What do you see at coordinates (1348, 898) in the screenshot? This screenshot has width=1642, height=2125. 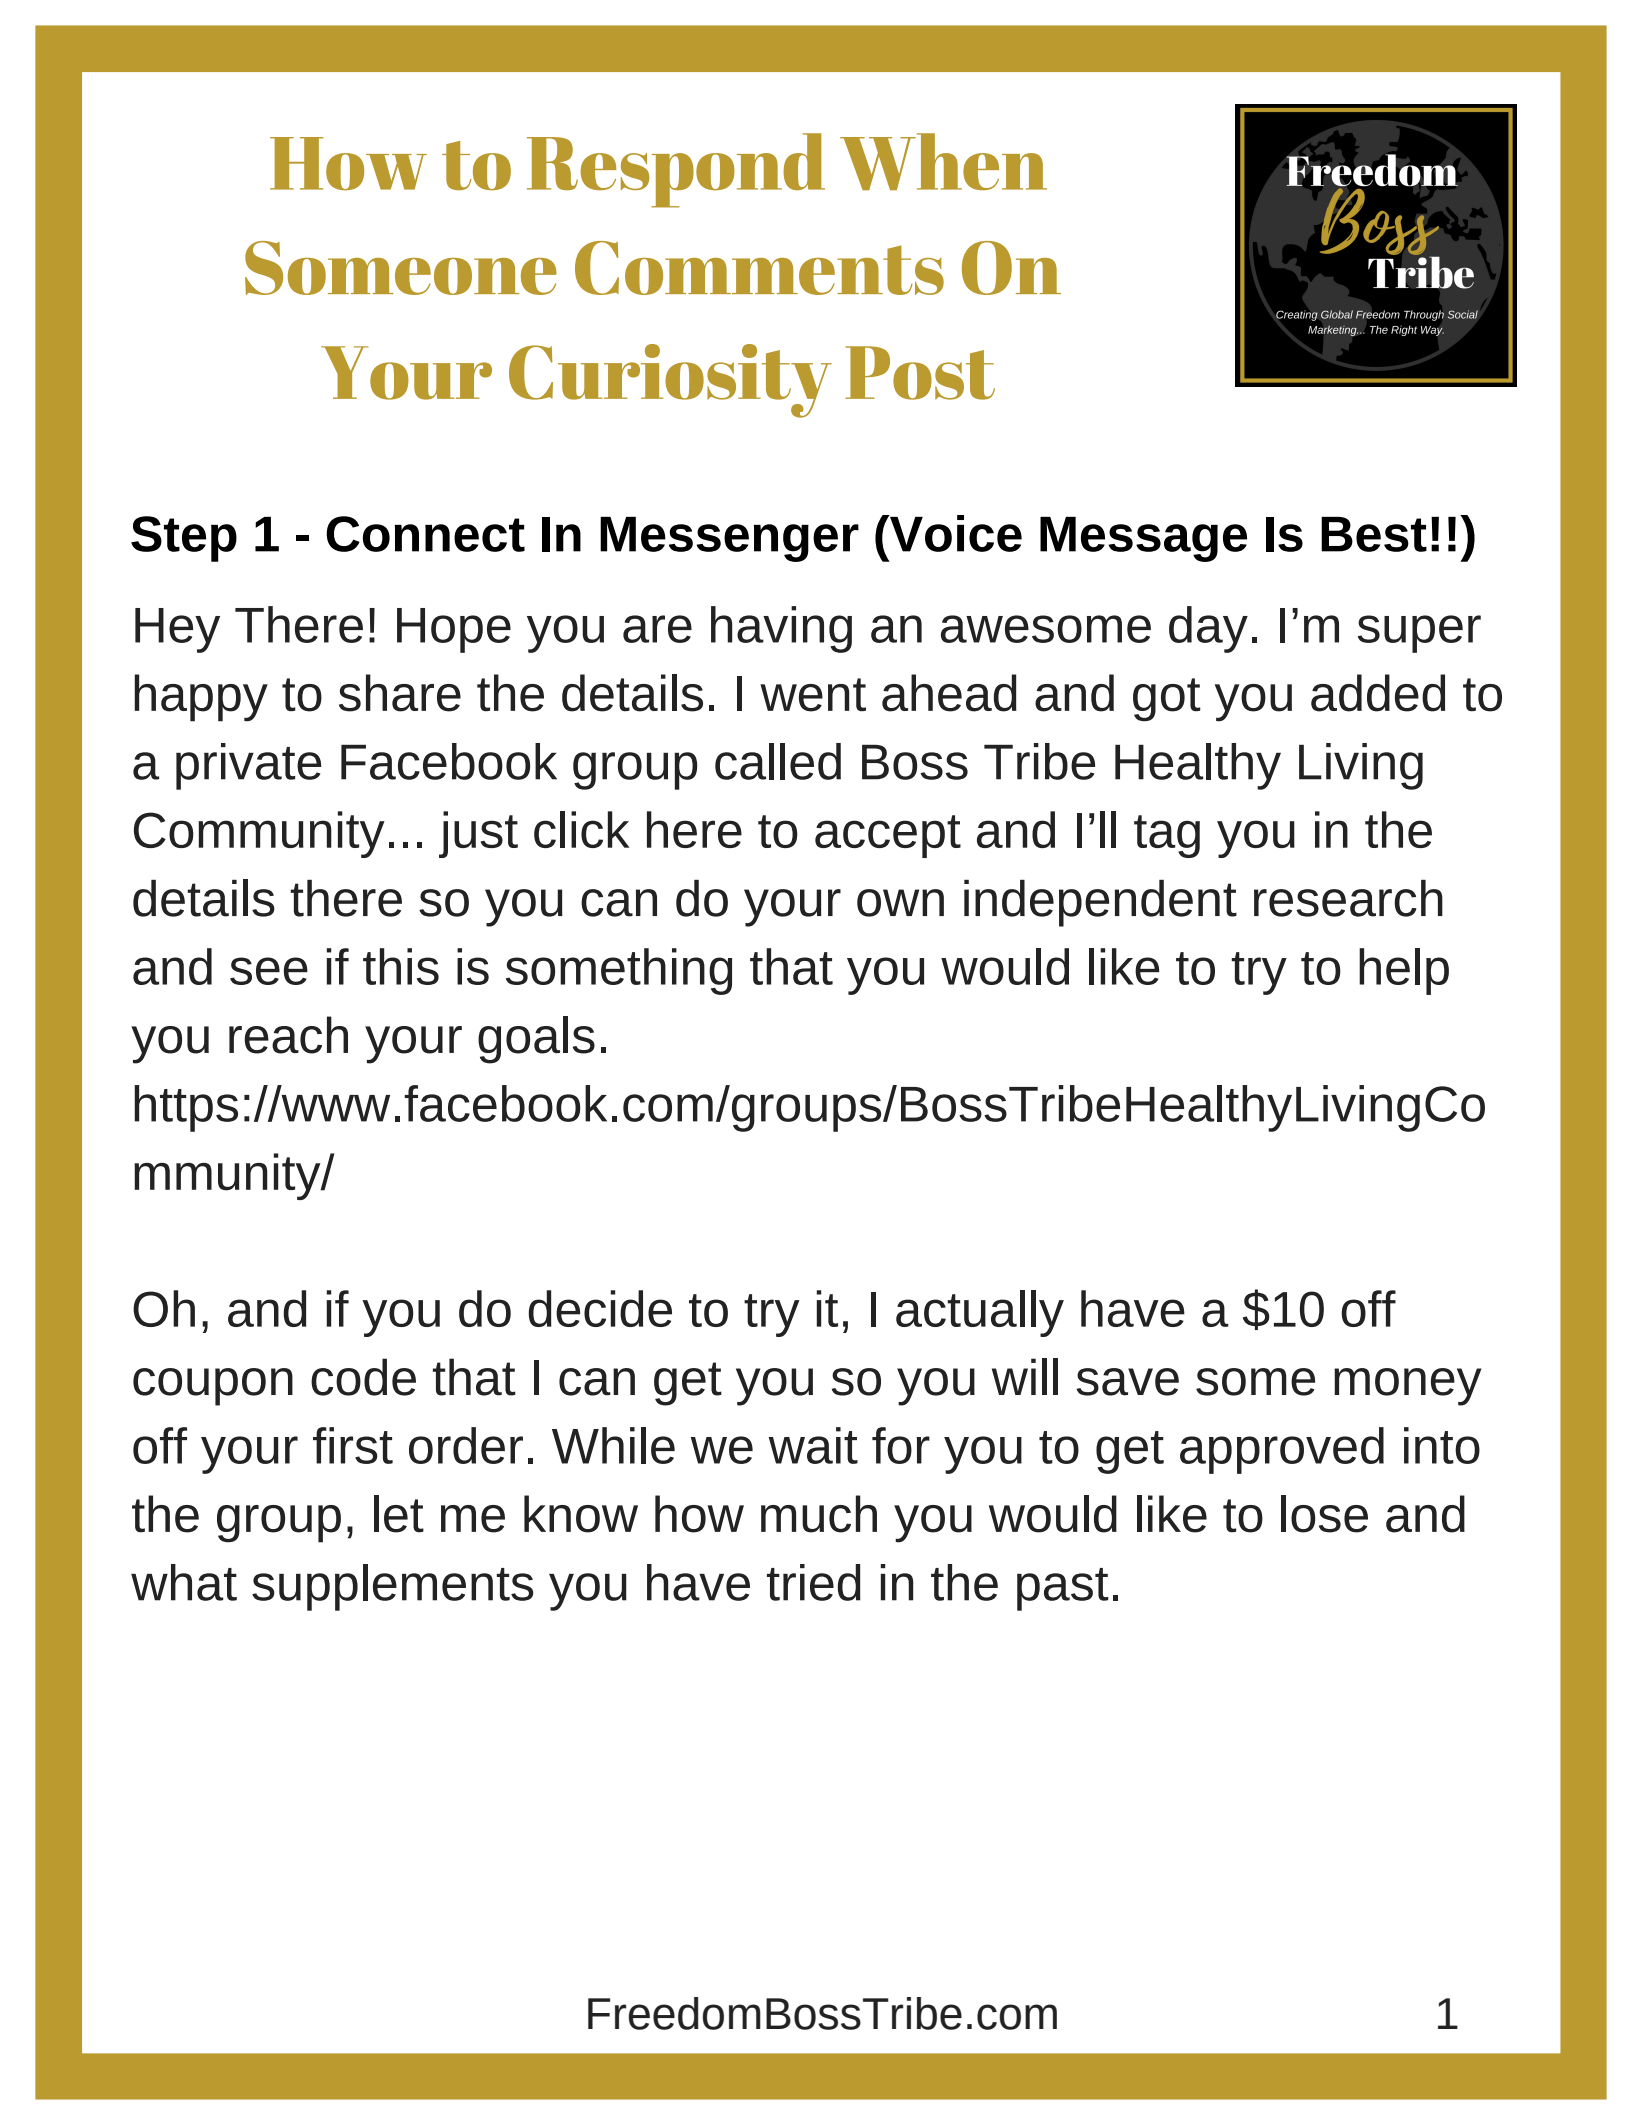 I see `research` at bounding box center [1348, 898].
